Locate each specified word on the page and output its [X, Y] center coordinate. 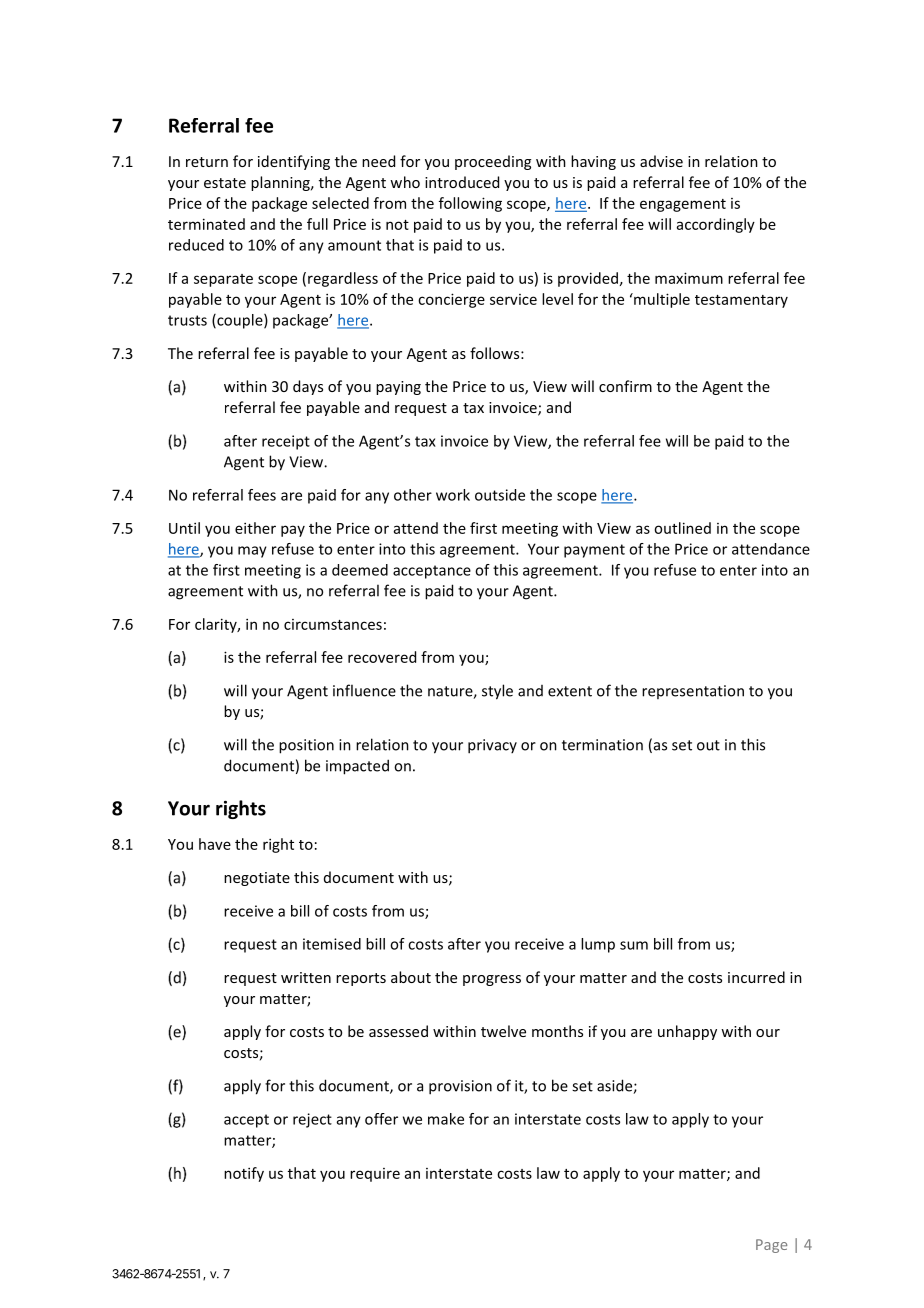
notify [244, 1174]
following [470, 204]
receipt [286, 442]
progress [492, 980]
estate [225, 183]
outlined [682, 528]
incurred [756, 977]
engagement [683, 205]
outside [500, 495]
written [306, 977]
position [306, 746]
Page [771, 1246]
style [497, 692]
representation [693, 692]
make [446, 1119]
